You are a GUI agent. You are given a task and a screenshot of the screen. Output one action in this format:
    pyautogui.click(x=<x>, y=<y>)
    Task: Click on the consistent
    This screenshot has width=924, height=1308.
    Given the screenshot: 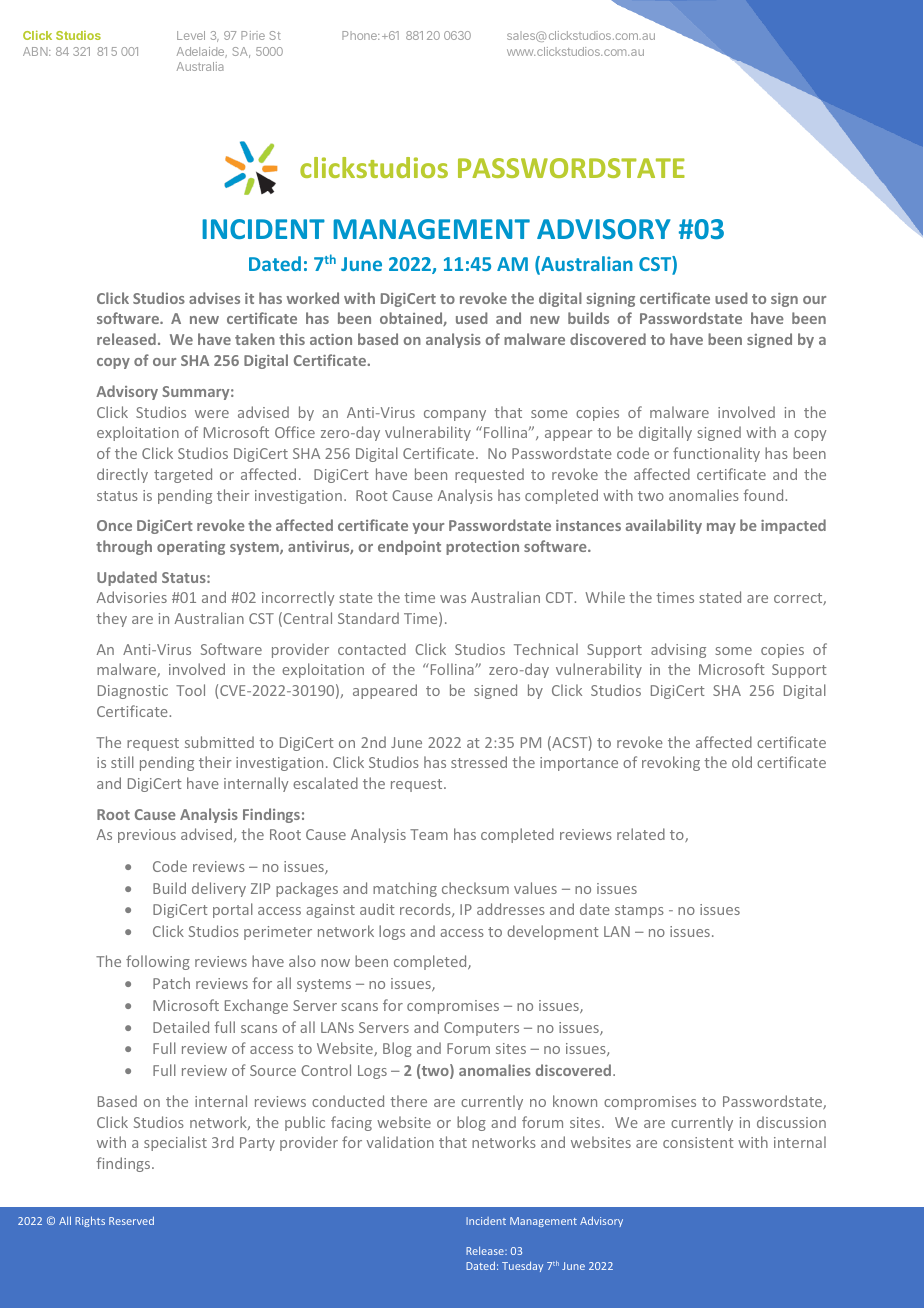 What is the action you would take?
    pyautogui.click(x=698, y=1142)
